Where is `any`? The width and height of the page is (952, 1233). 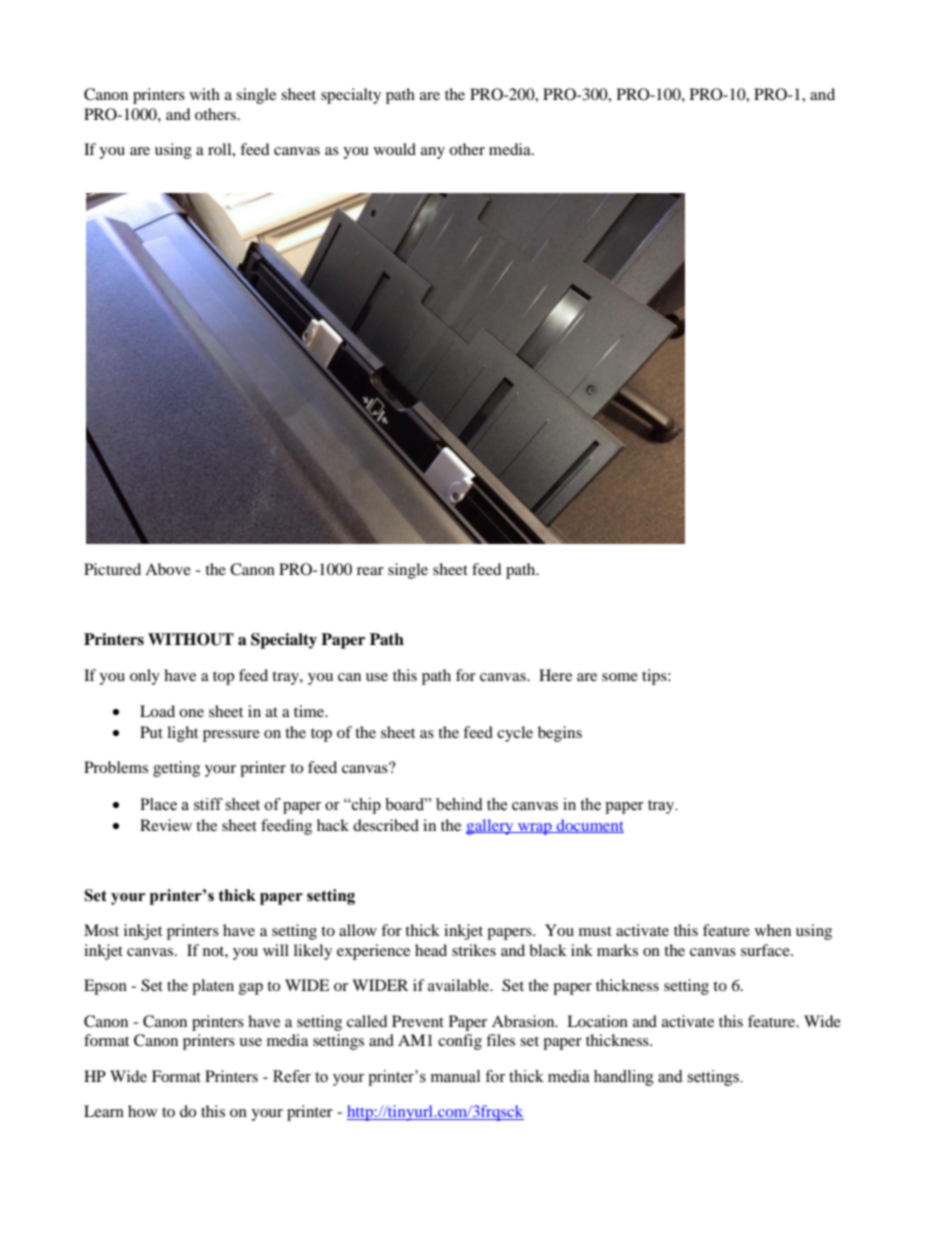 any is located at coordinates (433, 153).
